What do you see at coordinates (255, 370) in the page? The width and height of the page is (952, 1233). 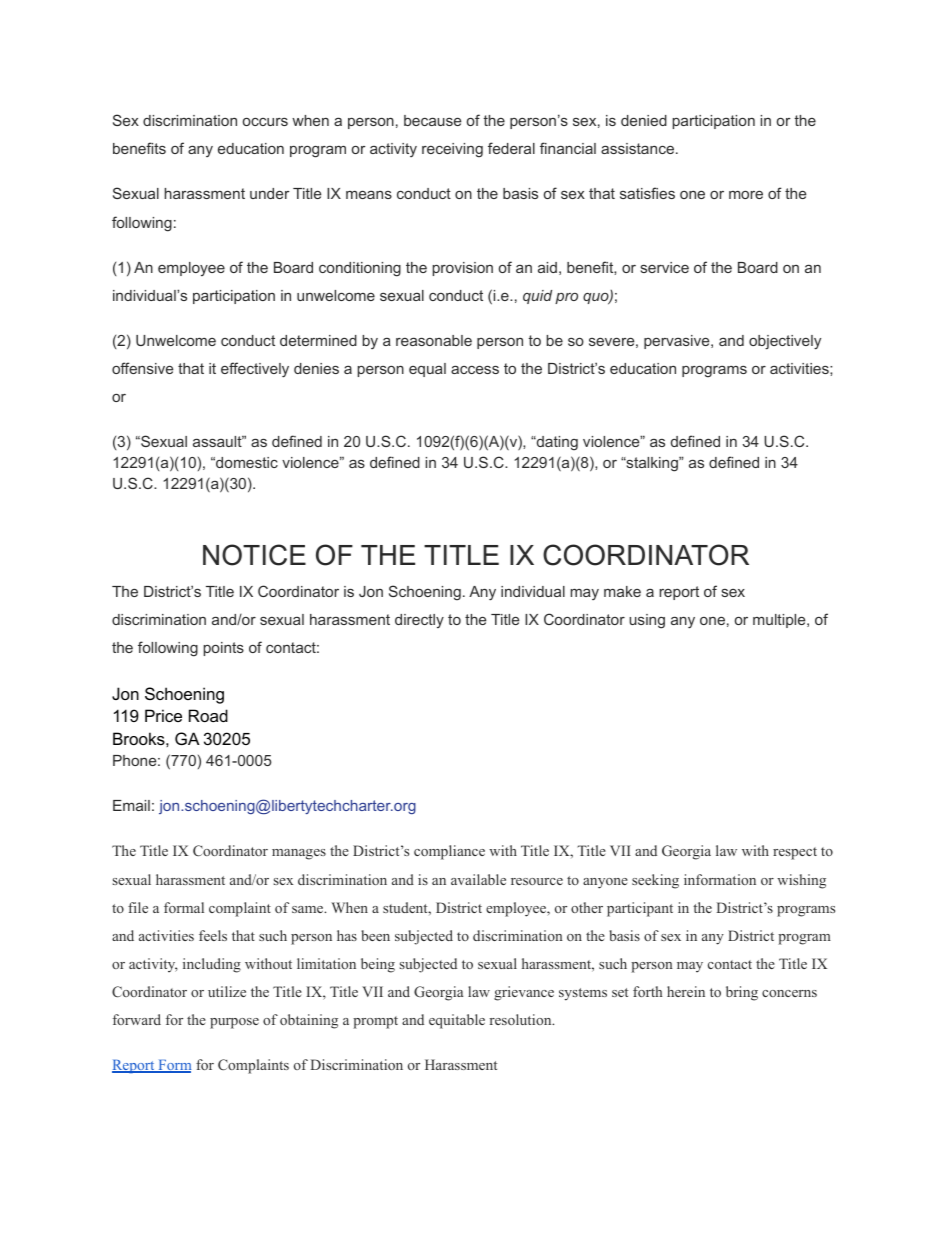 I see `effectively` at bounding box center [255, 370].
